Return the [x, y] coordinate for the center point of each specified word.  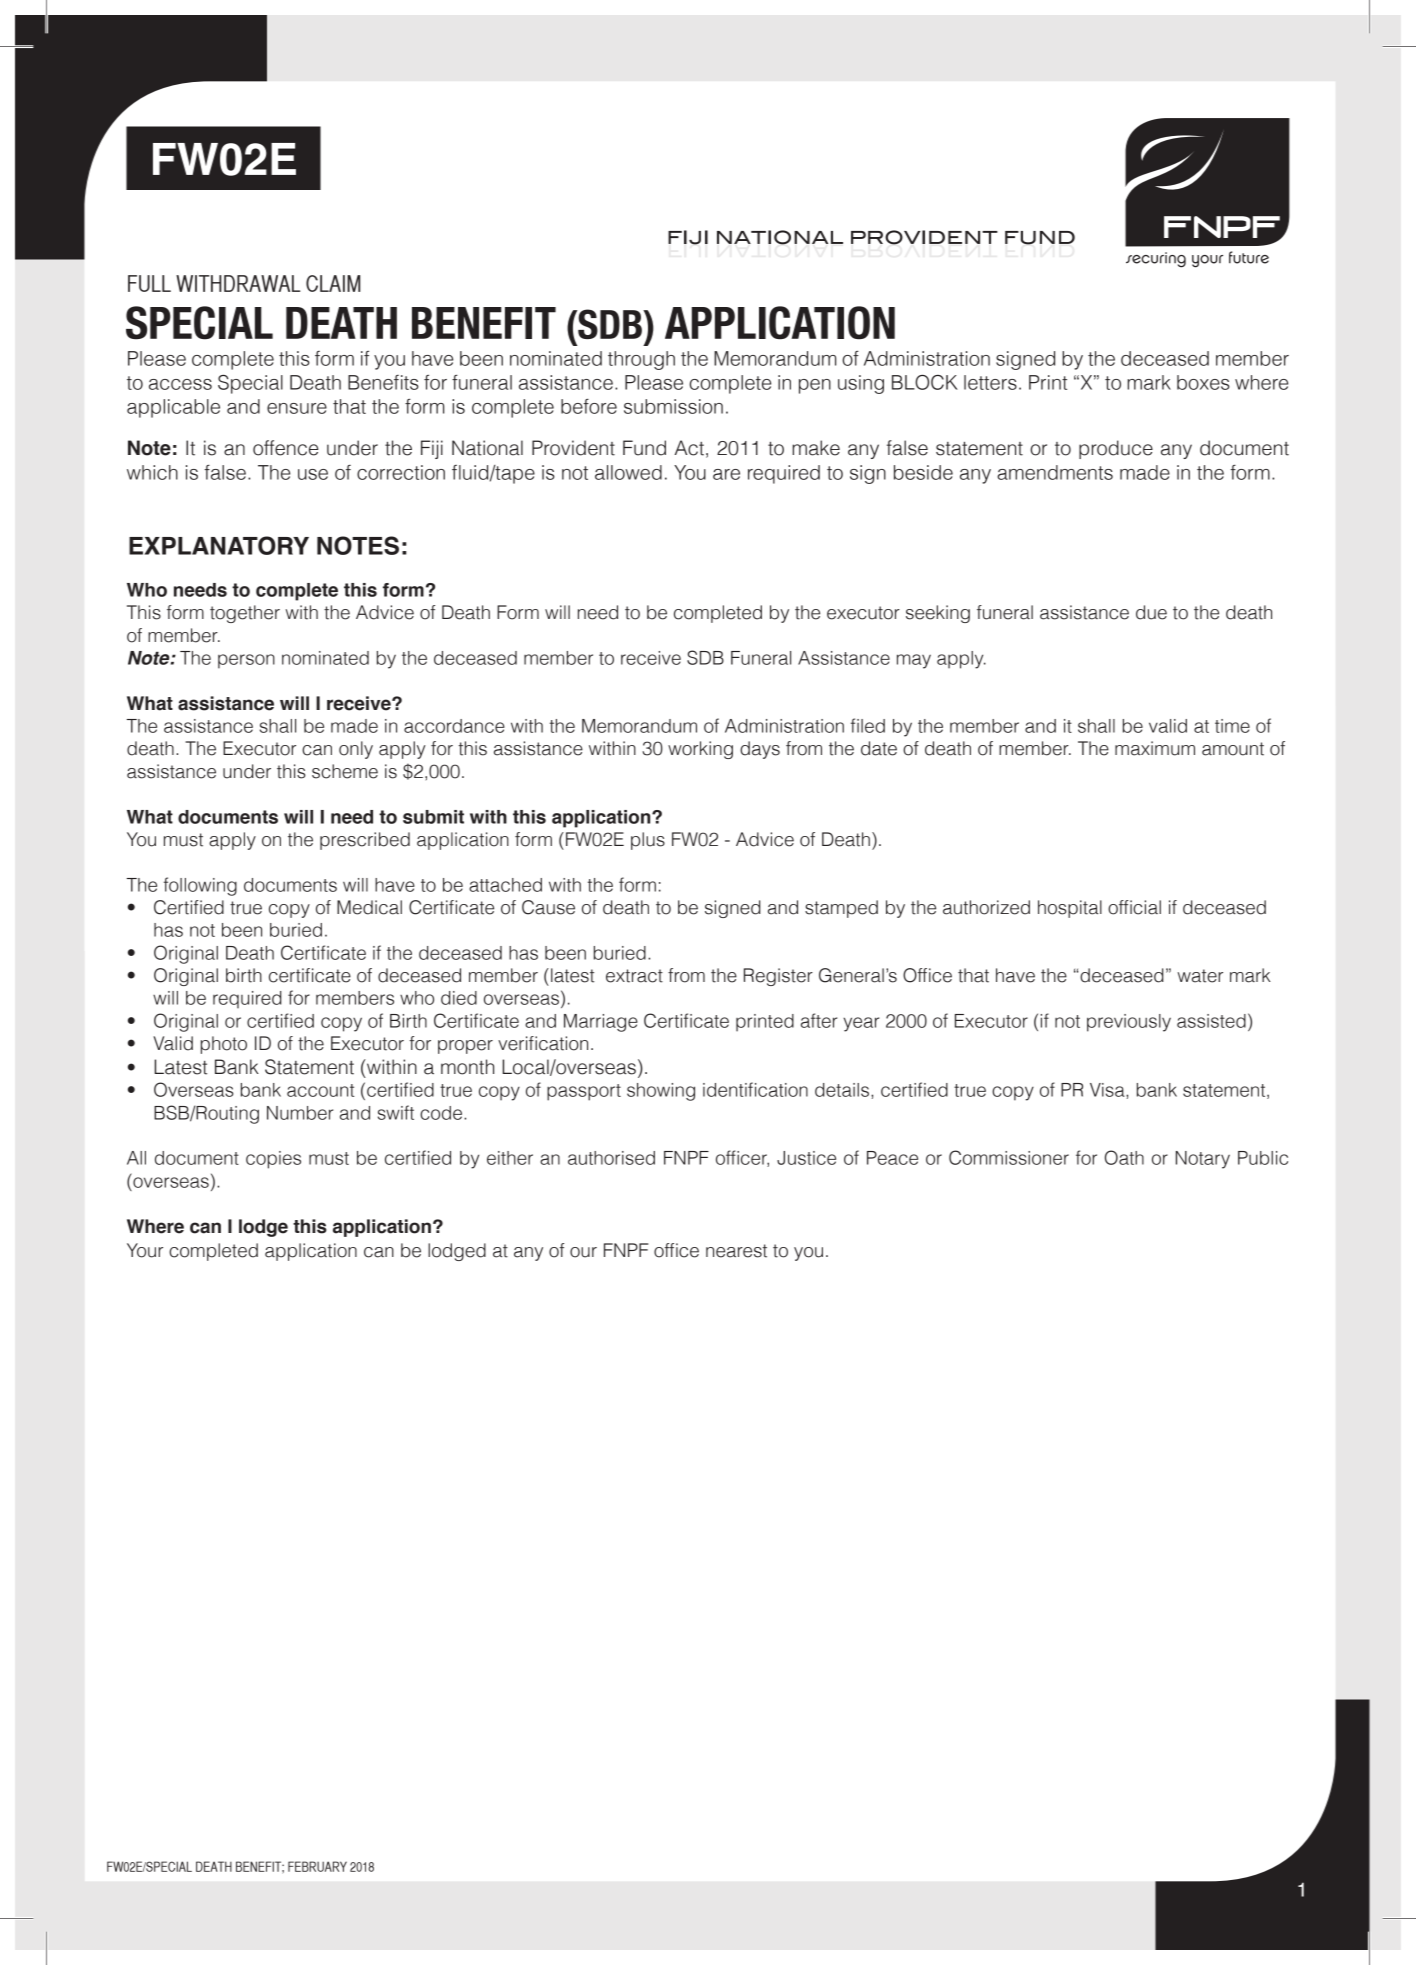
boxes [1203, 382]
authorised [611, 1158]
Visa [1108, 1090]
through [641, 360]
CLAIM [333, 283]
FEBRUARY [317, 1866]
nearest [736, 1251]
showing [661, 1092]
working [700, 750]
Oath [1124, 1157]
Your [145, 1250]
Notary [1203, 1160]
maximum [1155, 748]
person [246, 661]
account [320, 1090]
